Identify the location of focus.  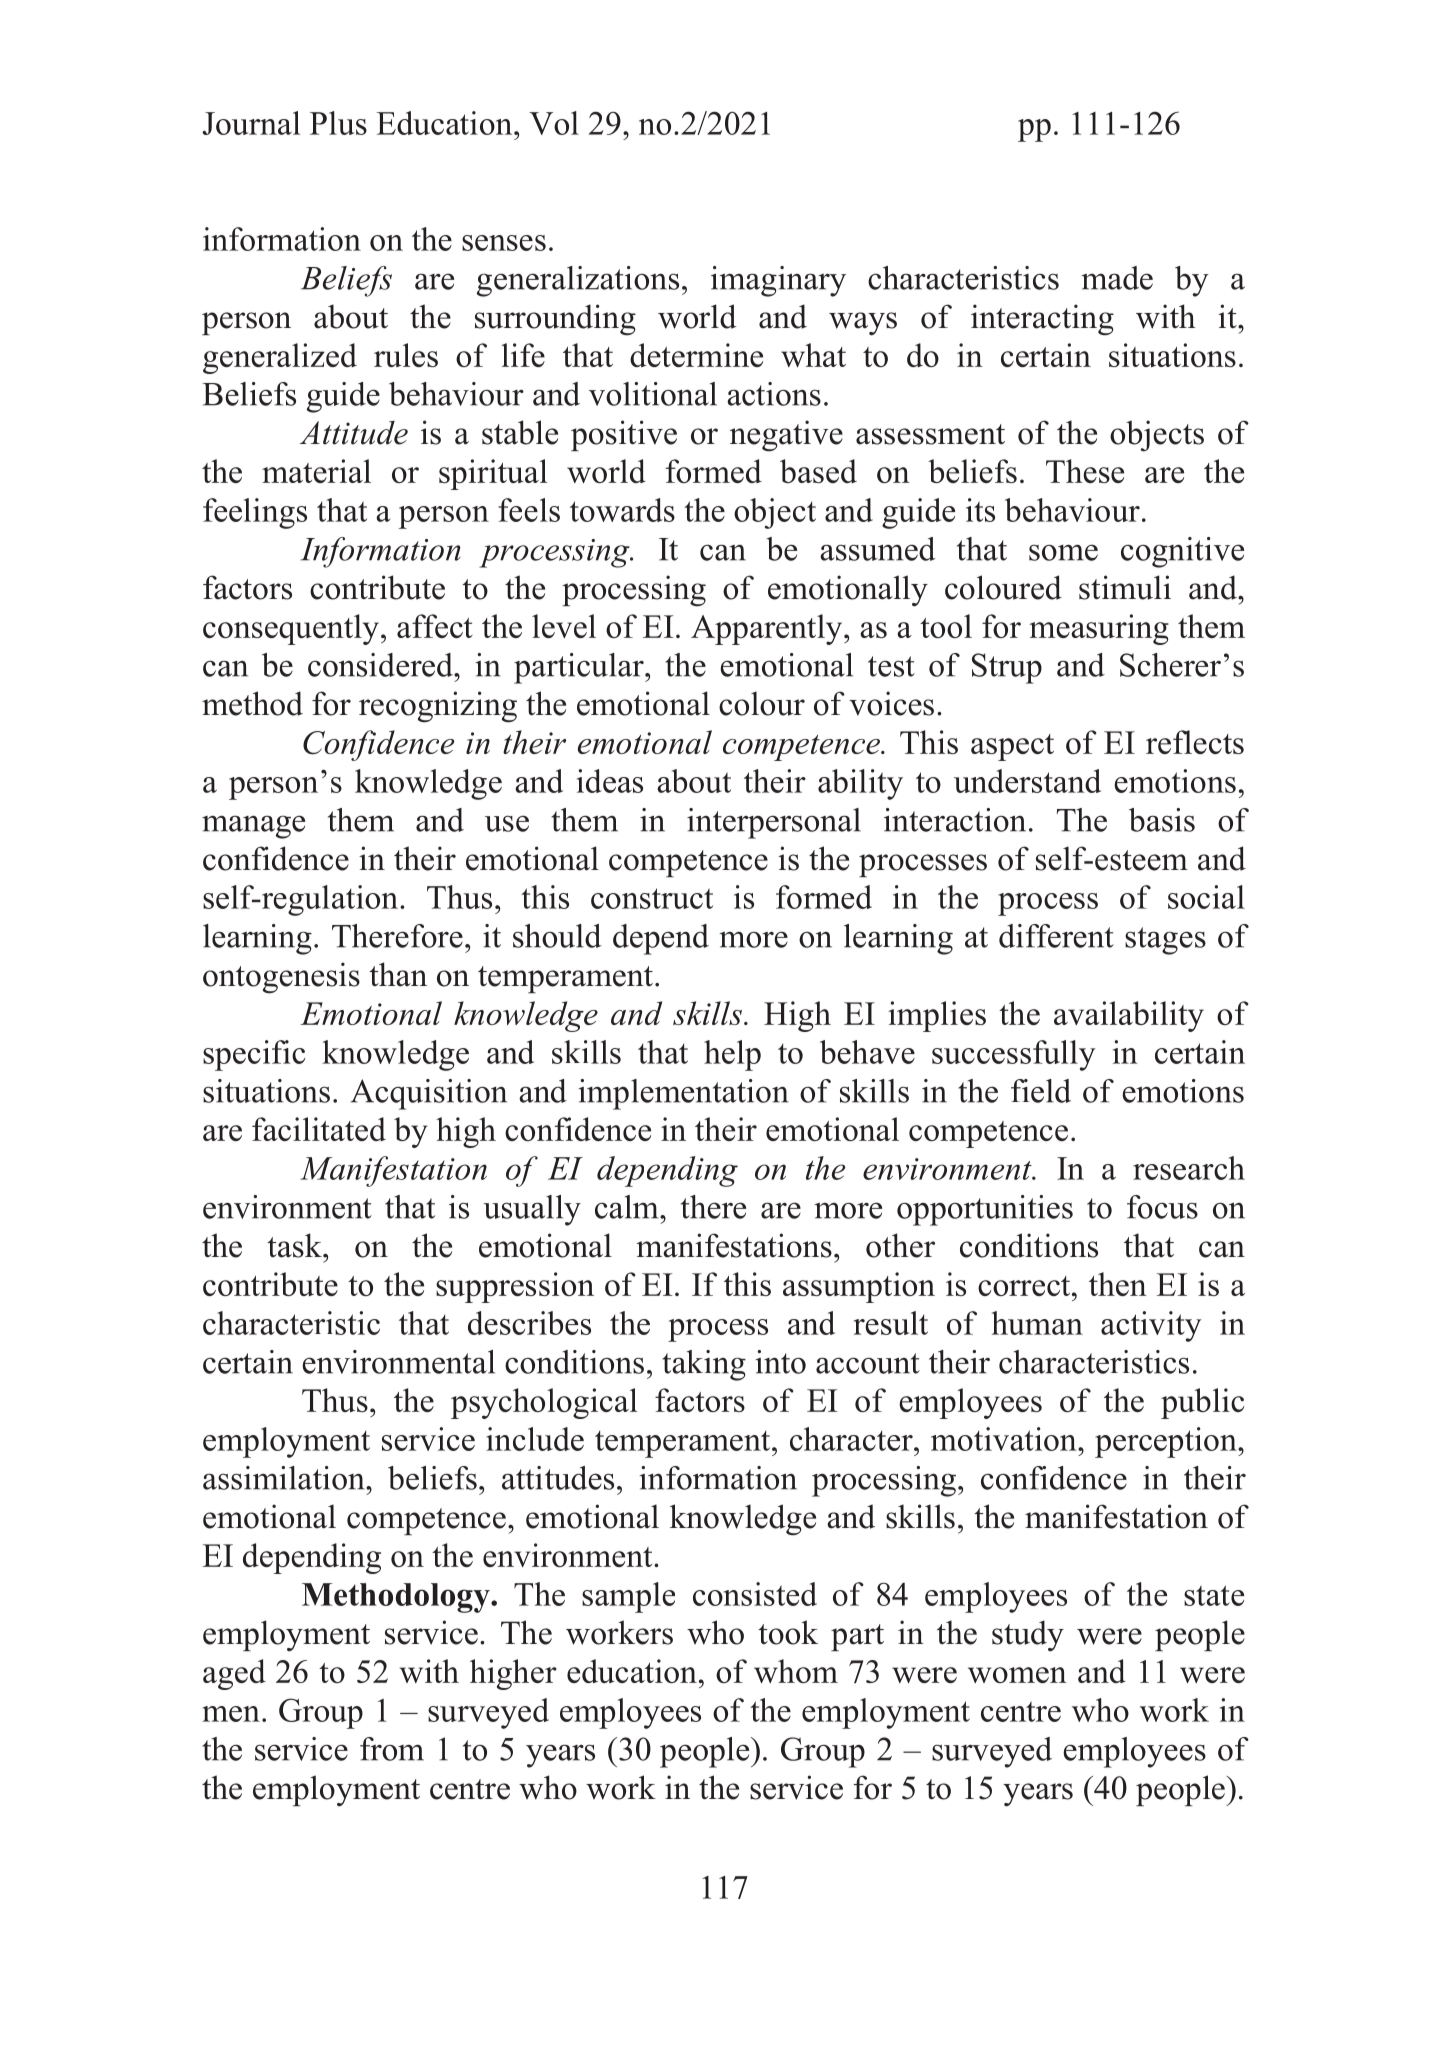
(1162, 1207).
